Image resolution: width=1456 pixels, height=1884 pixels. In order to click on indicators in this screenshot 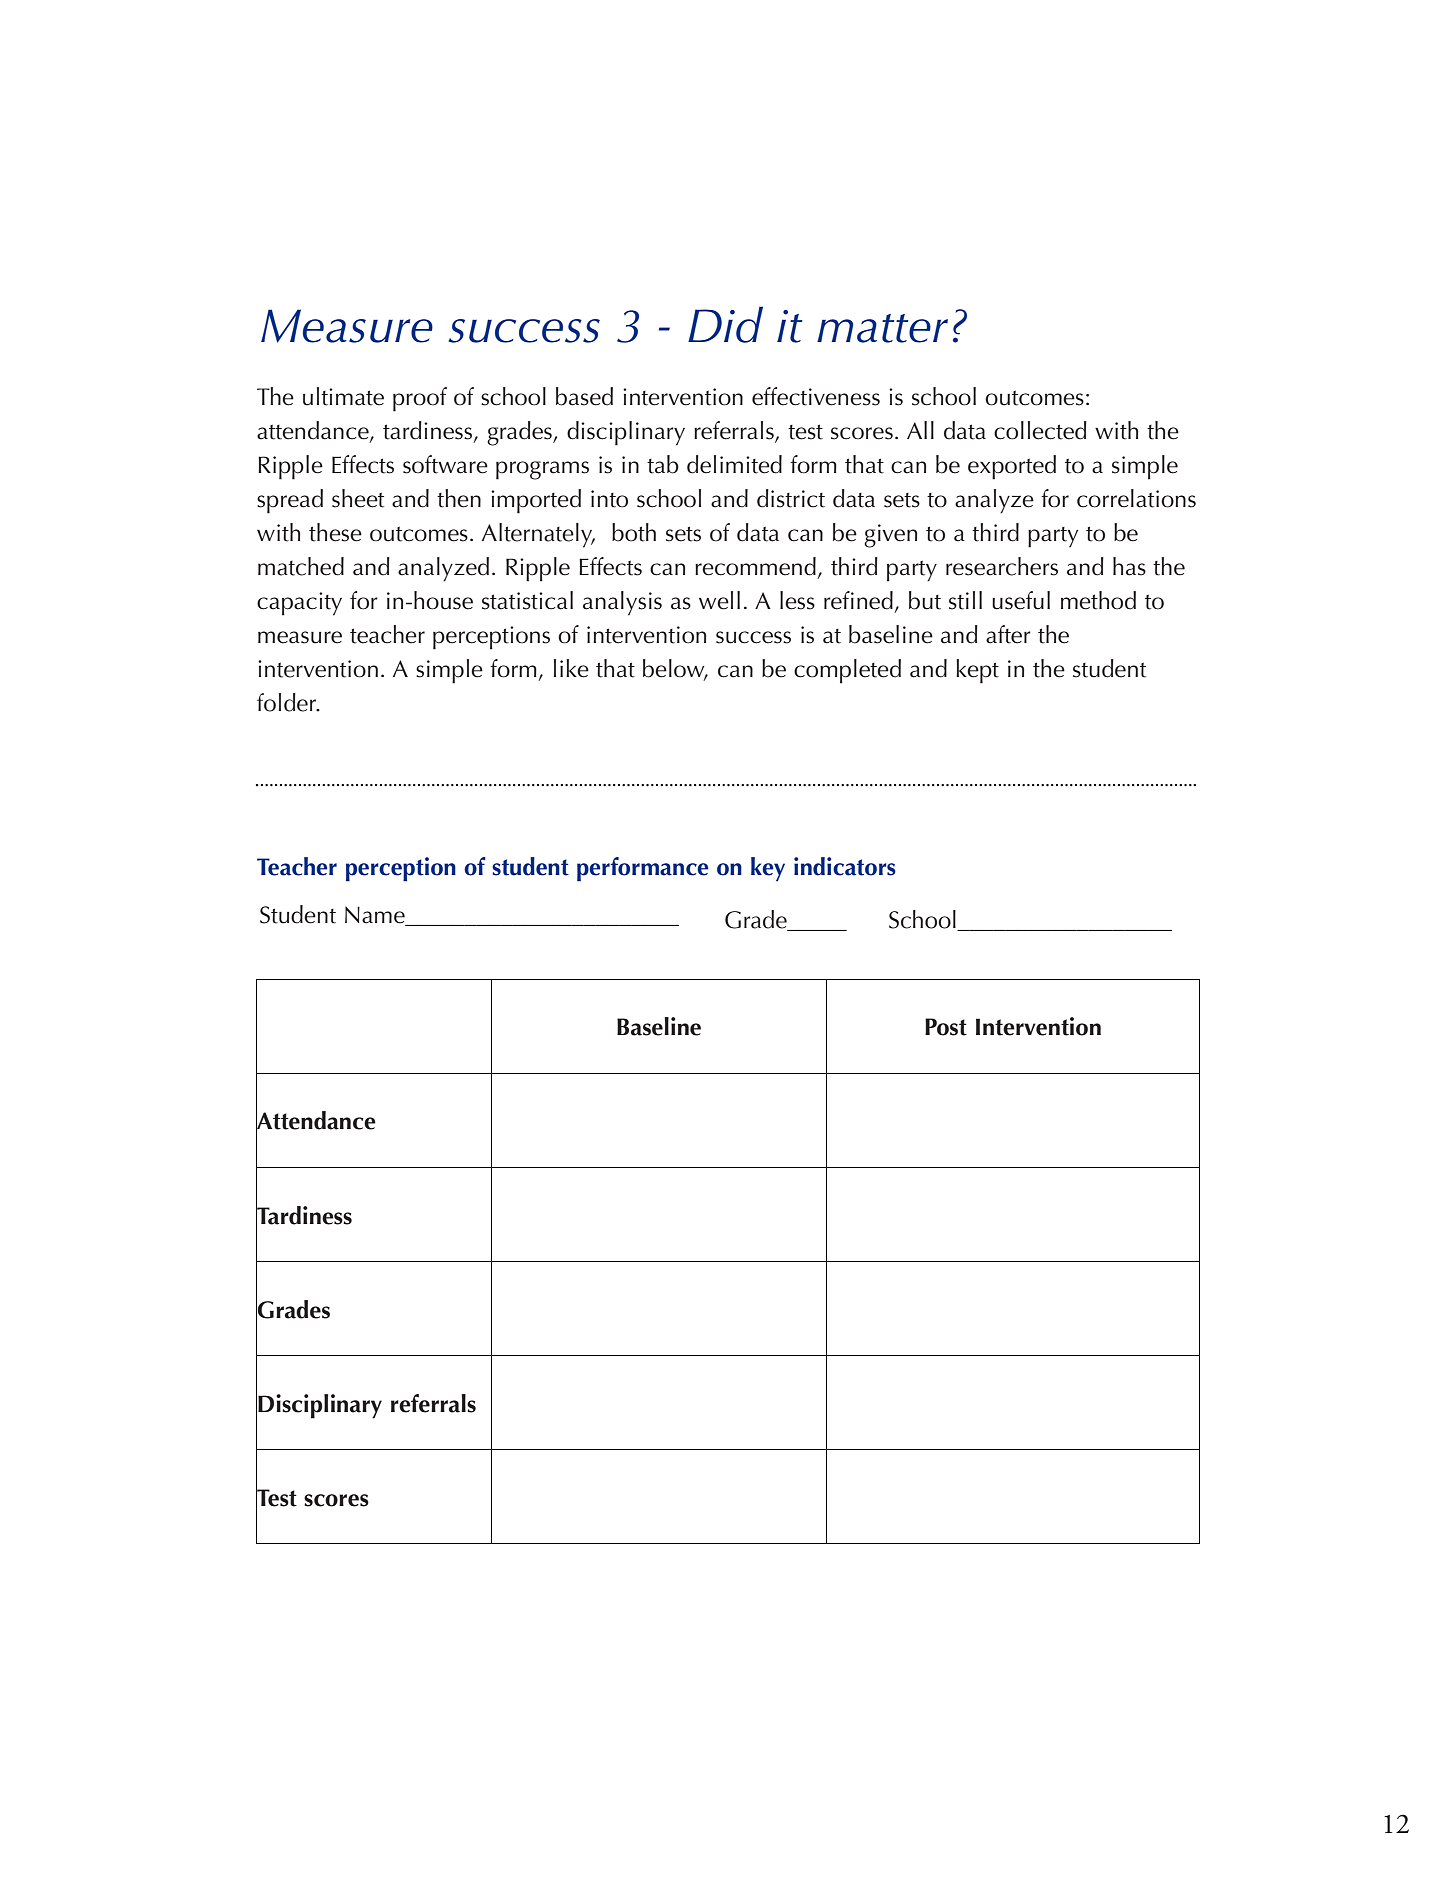, I will do `click(845, 866)`.
